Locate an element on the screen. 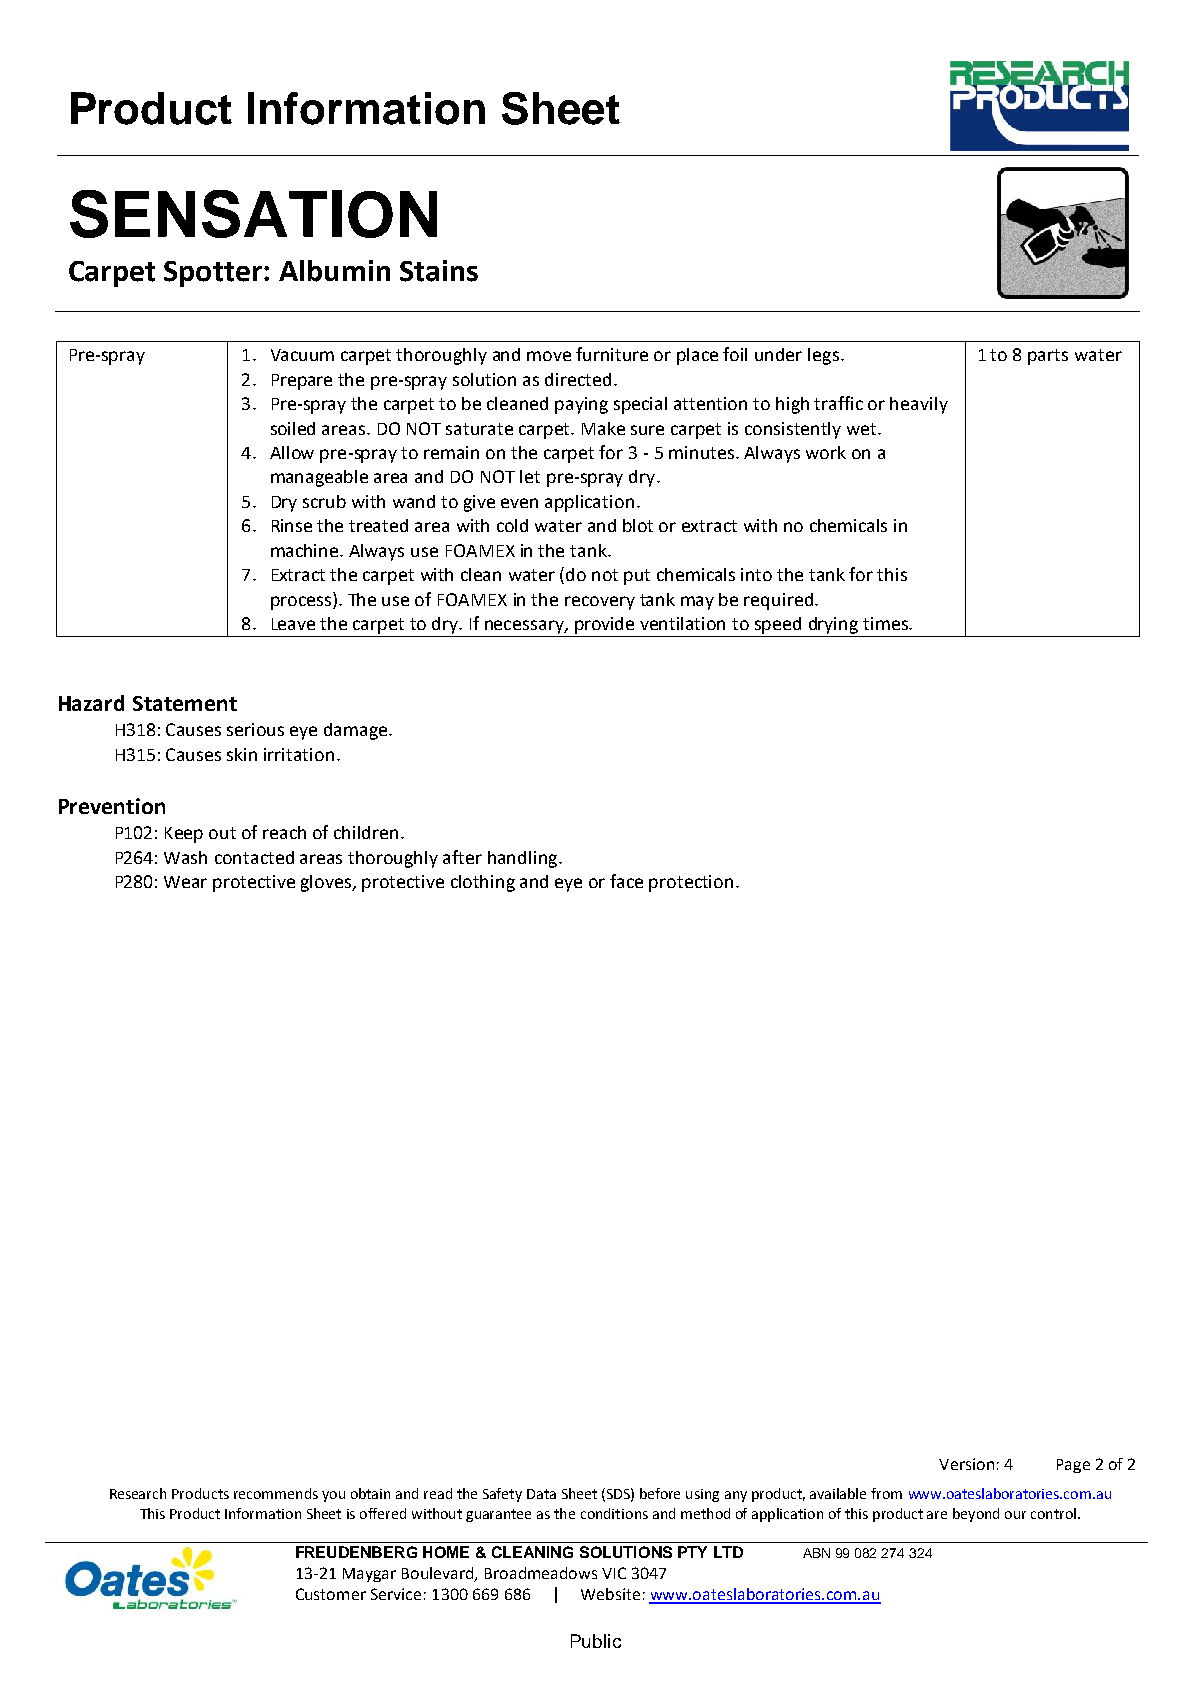  blot is located at coordinates (638, 525).
